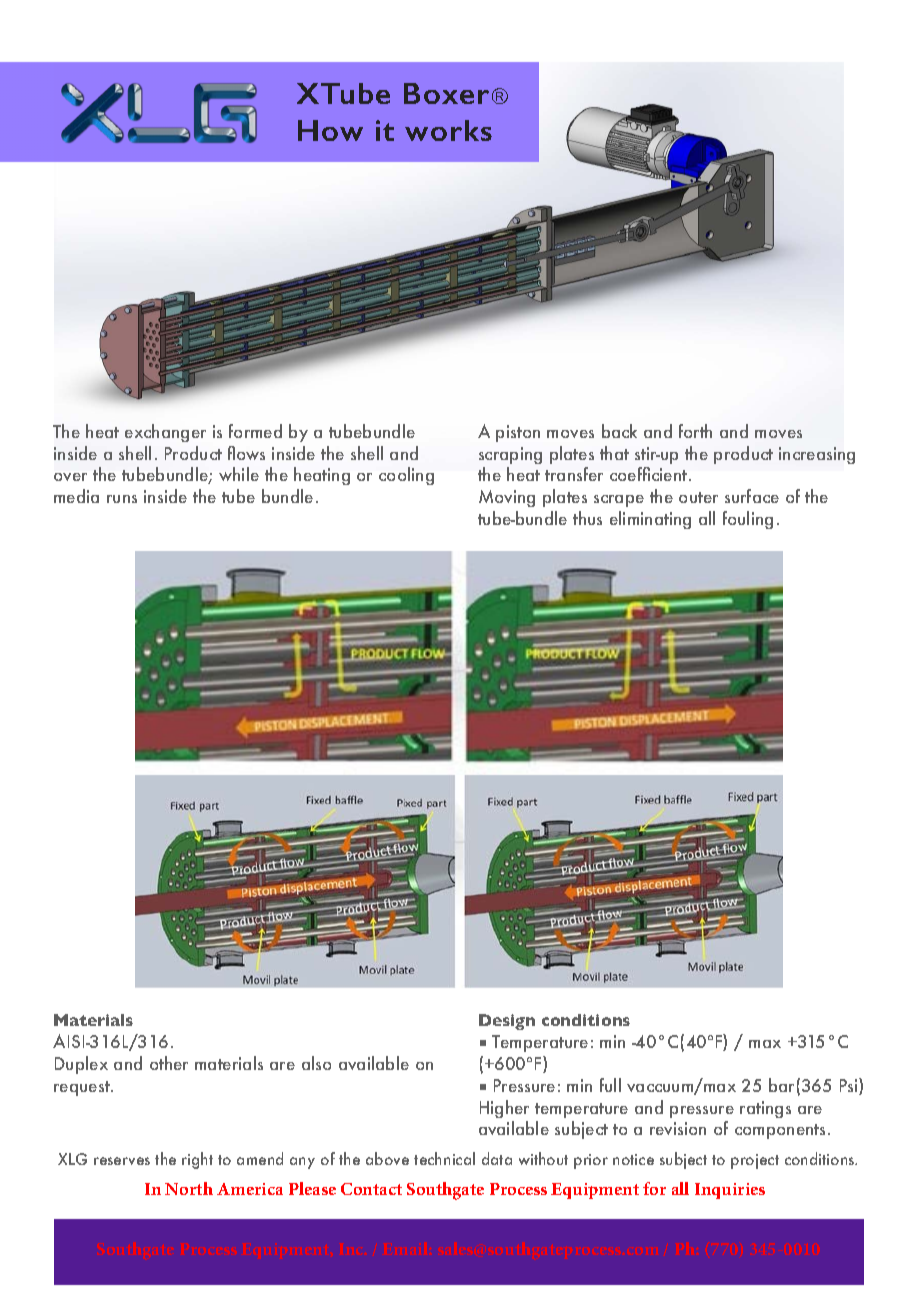  I want to click on project, so click(755, 1161).
